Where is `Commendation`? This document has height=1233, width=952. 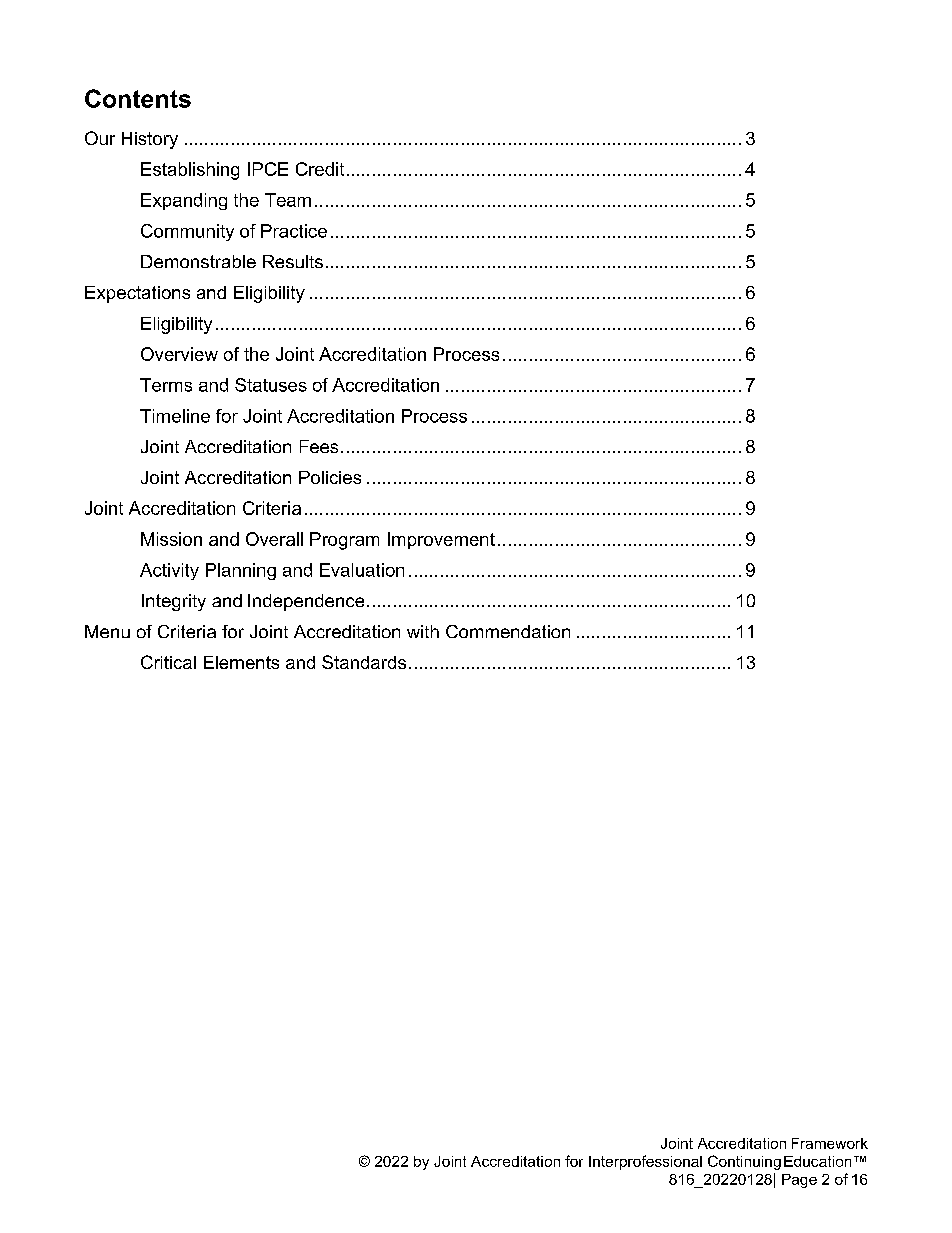 Commendation is located at coordinates (508, 631).
